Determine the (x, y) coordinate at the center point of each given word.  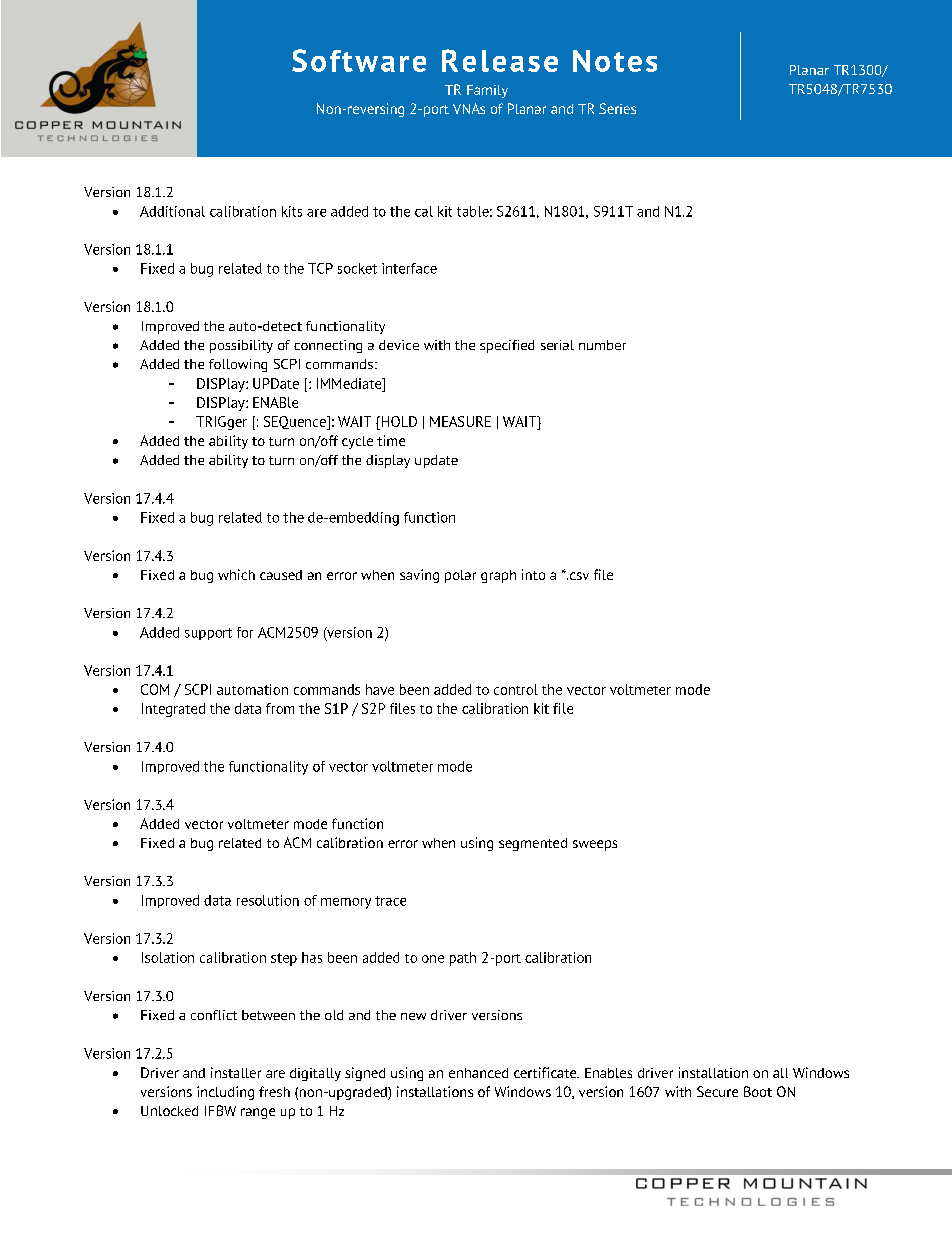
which (236, 574)
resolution (268, 900)
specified (507, 346)
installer (236, 1072)
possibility (241, 346)
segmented (533, 844)
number (602, 345)
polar (460, 576)
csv (579, 576)
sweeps (595, 845)
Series (617, 108)
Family (487, 91)
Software (359, 60)
